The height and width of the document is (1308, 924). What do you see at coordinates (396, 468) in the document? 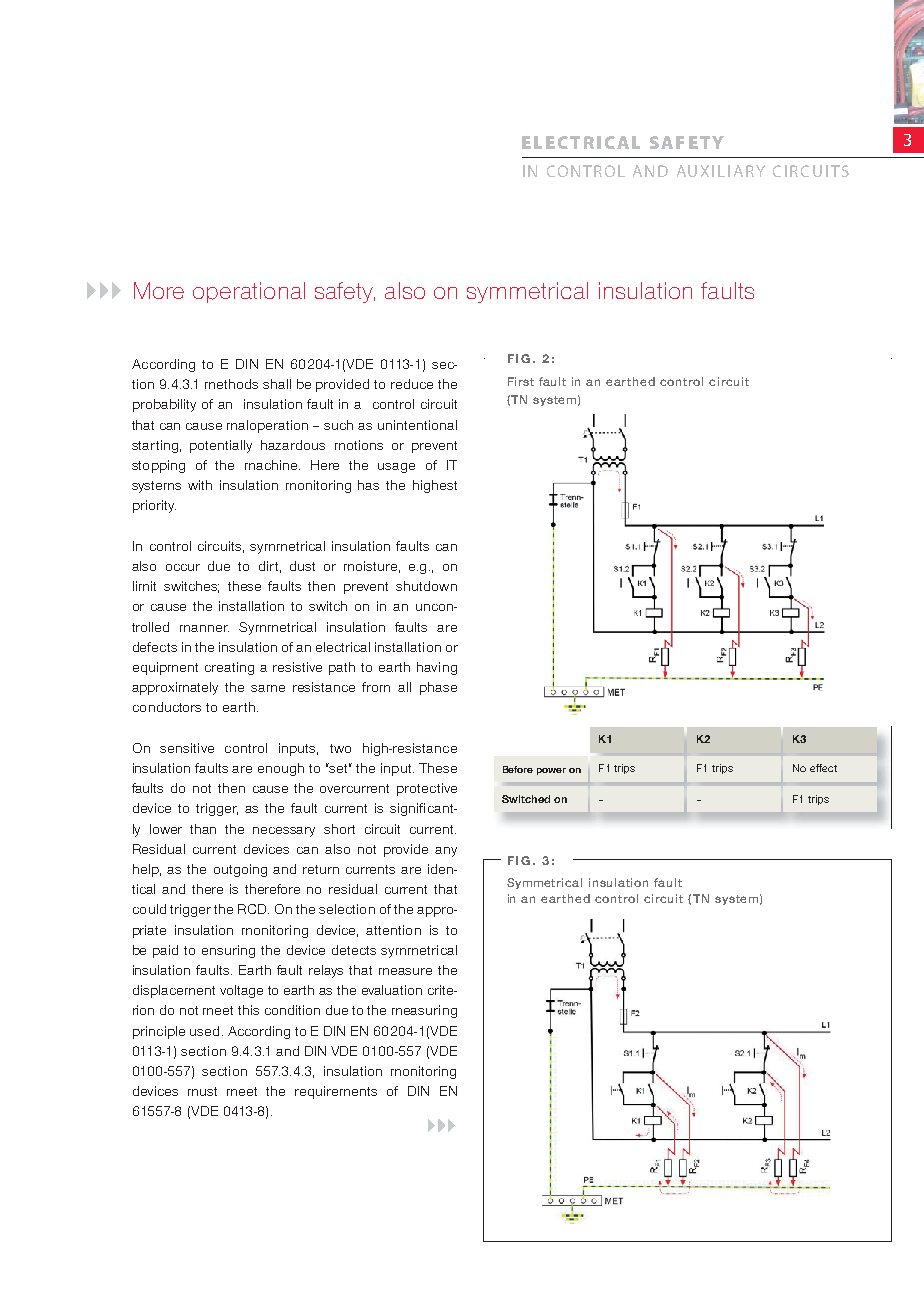
I see `usage` at bounding box center [396, 468].
